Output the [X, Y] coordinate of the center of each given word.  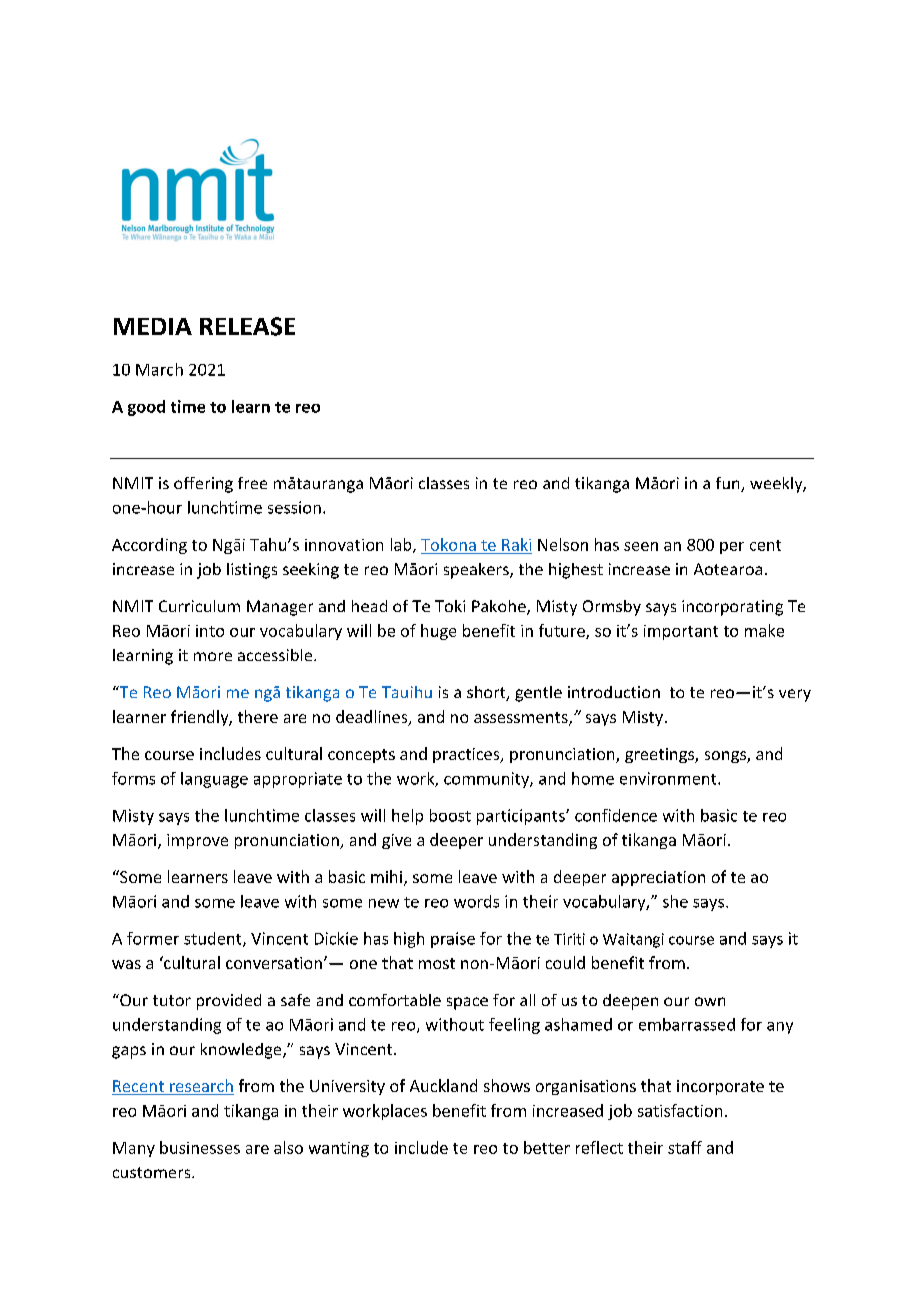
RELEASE [247, 326]
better [547, 1147]
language [214, 780]
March [159, 369]
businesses [200, 1147]
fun [729, 484]
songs [726, 757]
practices [467, 755]
